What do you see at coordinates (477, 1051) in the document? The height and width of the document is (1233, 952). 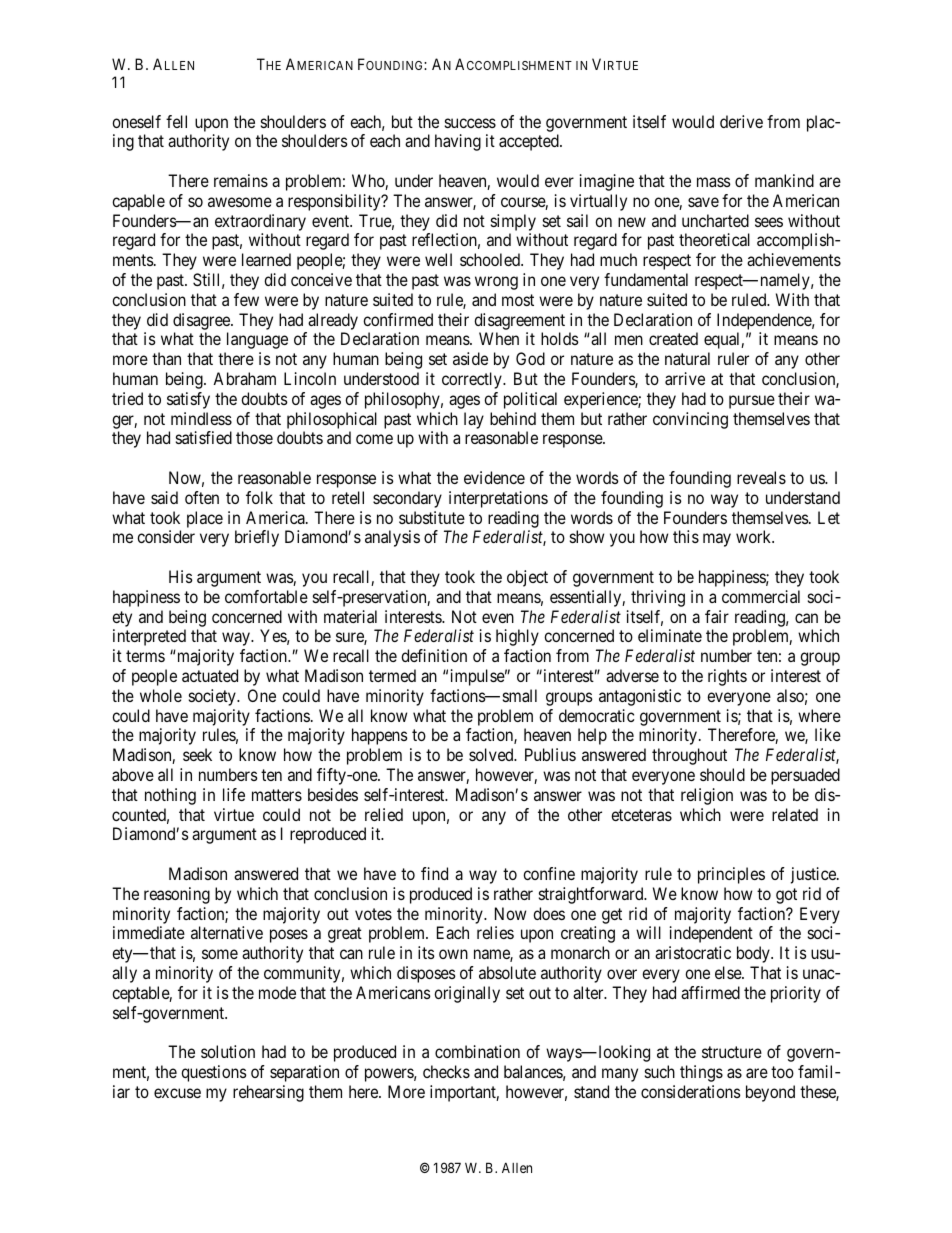 I see `combination` at bounding box center [477, 1051].
